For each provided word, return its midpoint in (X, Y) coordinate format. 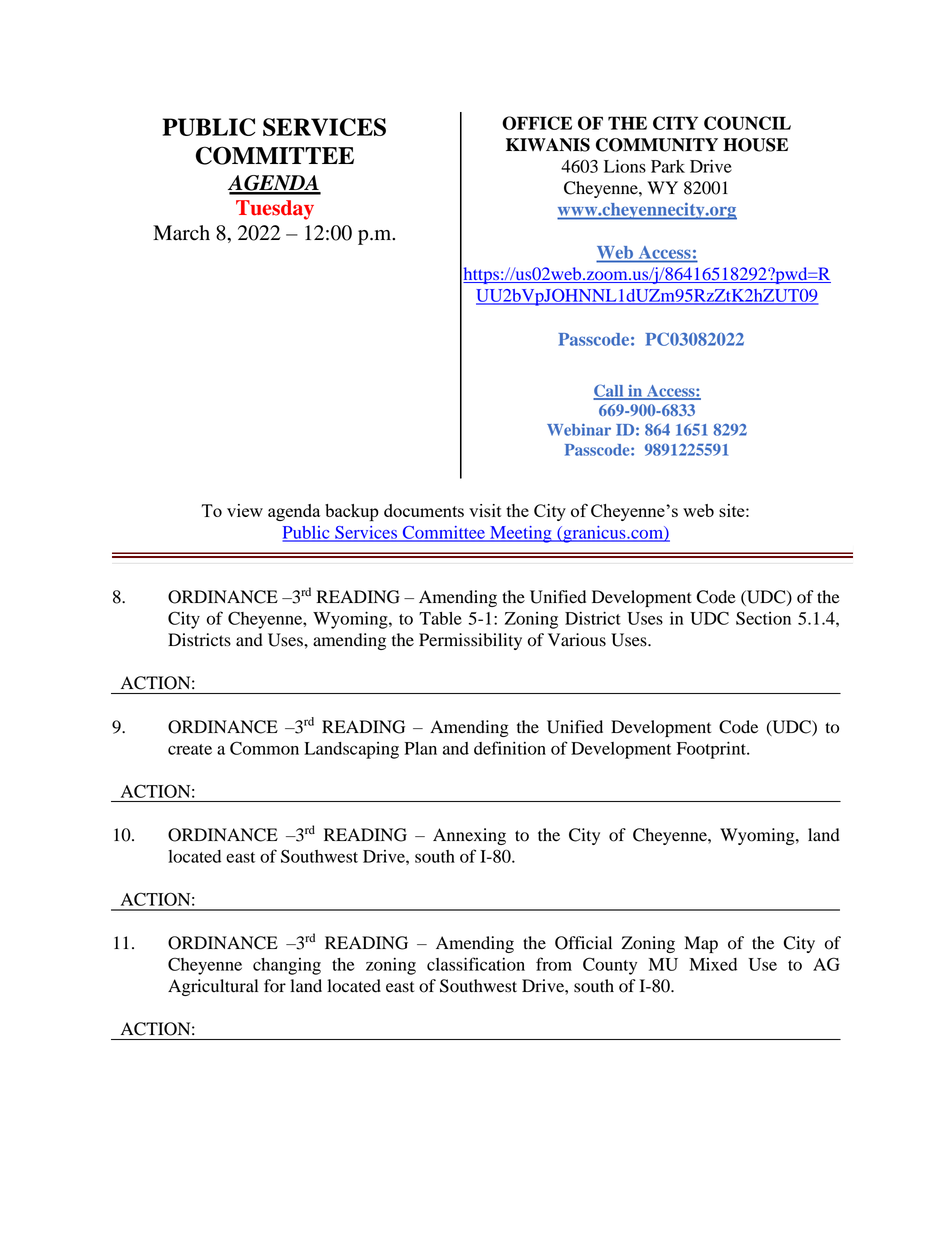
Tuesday (275, 210)
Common (264, 748)
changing (287, 966)
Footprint (712, 750)
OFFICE (537, 123)
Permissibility (470, 641)
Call (609, 391)
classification (476, 964)
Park (668, 166)
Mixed (713, 964)
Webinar (579, 430)
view (245, 510)
